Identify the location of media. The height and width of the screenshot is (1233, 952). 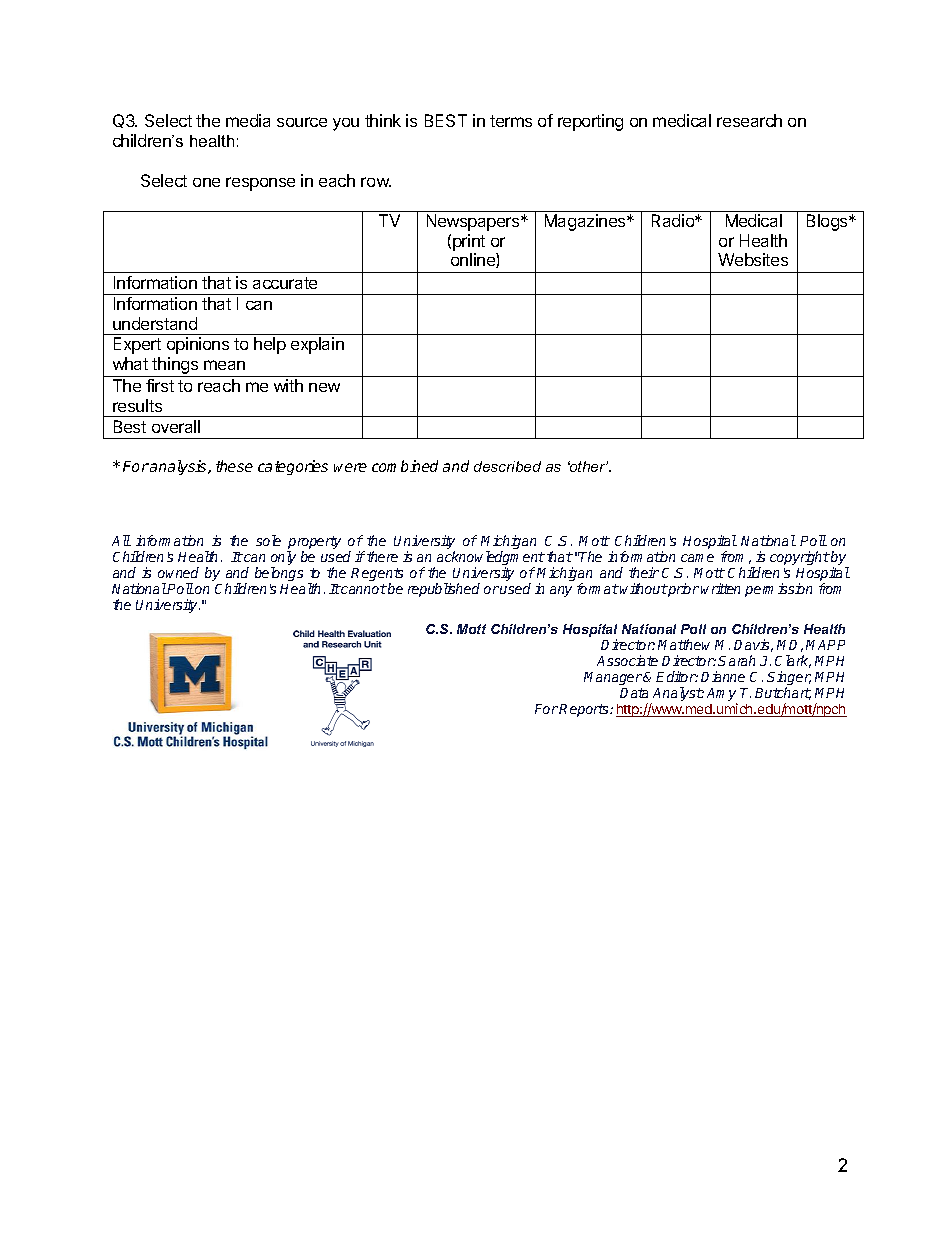
(248, 120).
